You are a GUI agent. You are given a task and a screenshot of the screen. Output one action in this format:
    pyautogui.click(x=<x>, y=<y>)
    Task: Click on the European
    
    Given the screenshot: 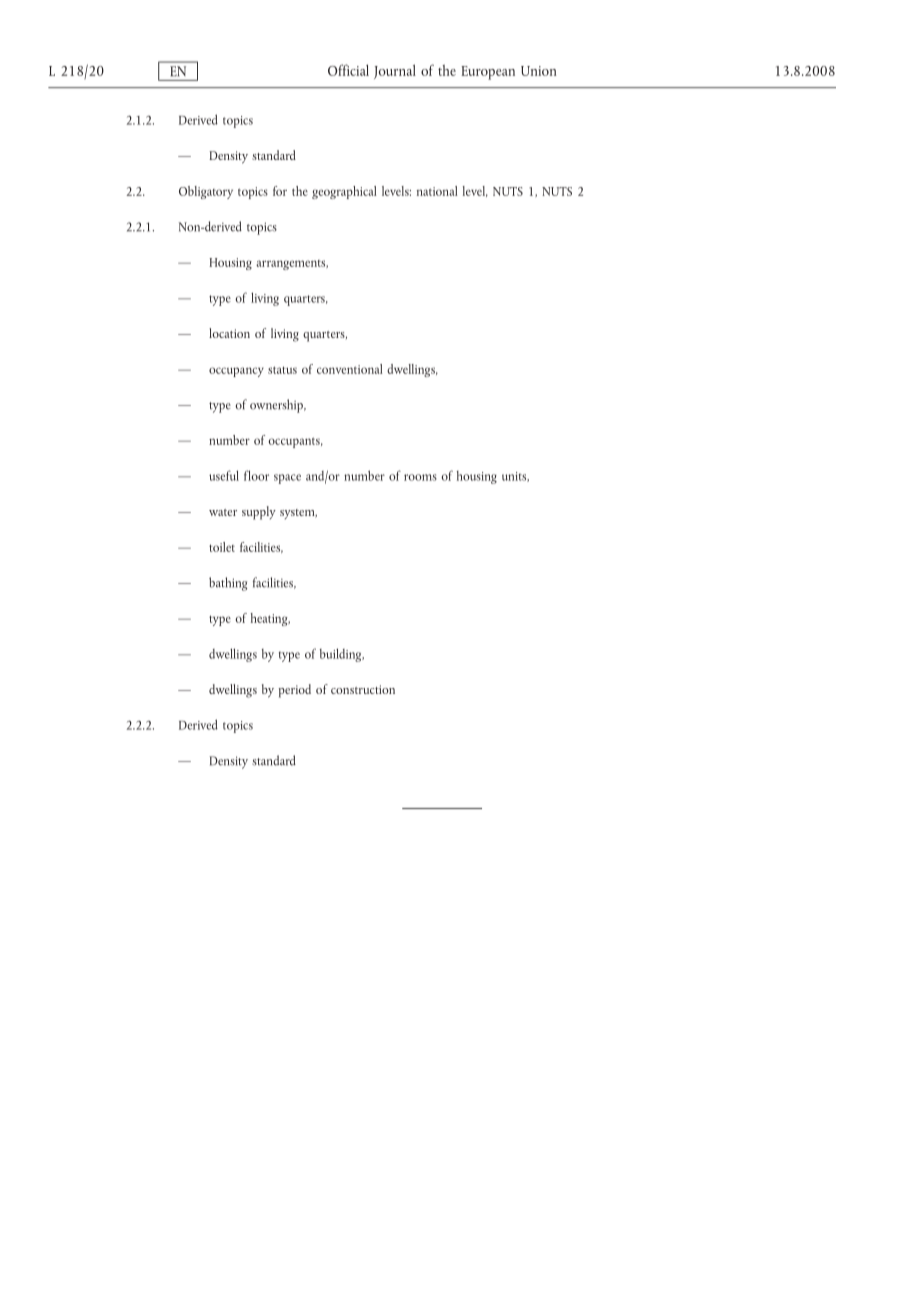 What is the action you would take?
    pyautogui.click(x=488, y=73)
